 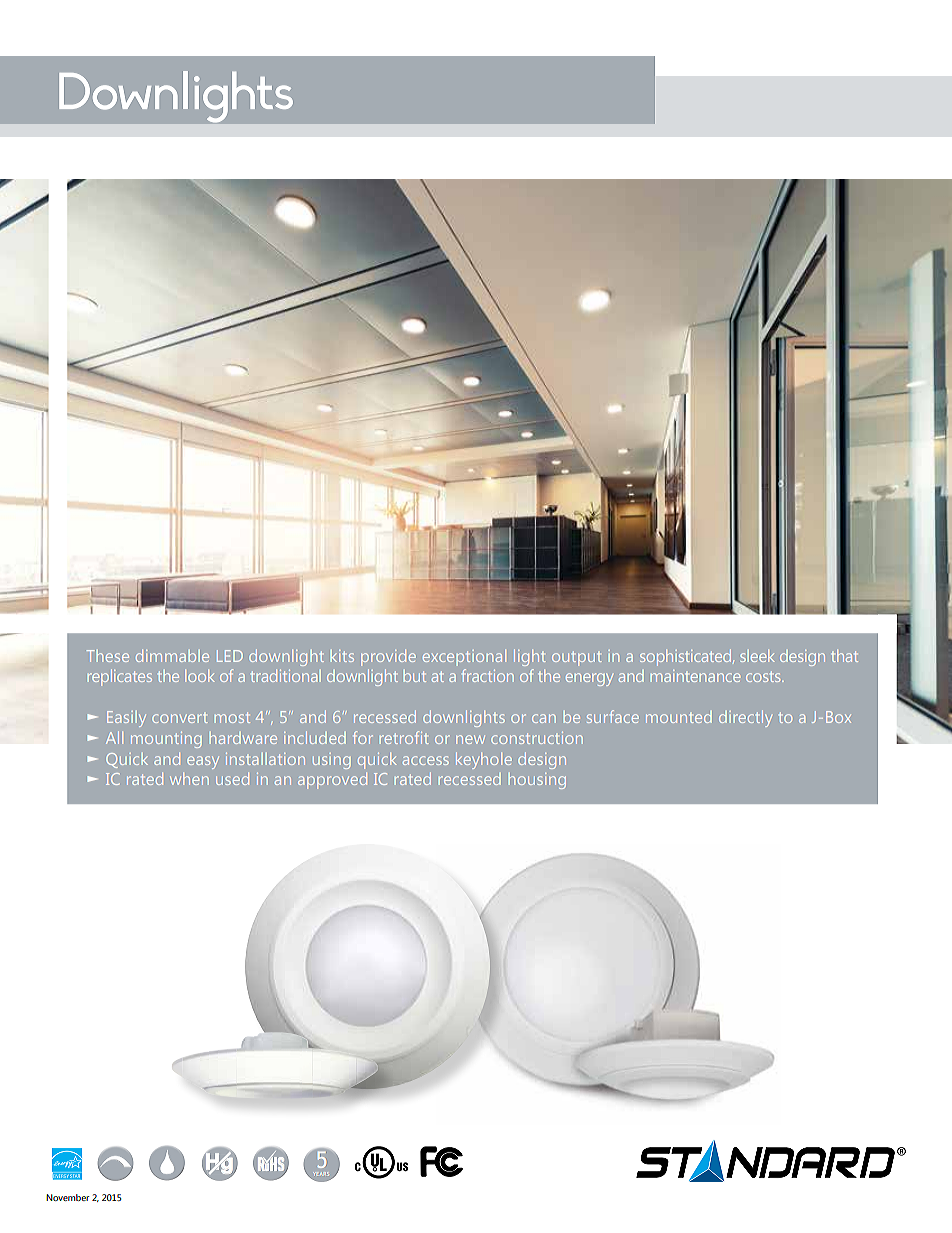 What do you see at coordinates (745, 719) in the screenshot?
I see `directly` at bounding box center [745, 719].
